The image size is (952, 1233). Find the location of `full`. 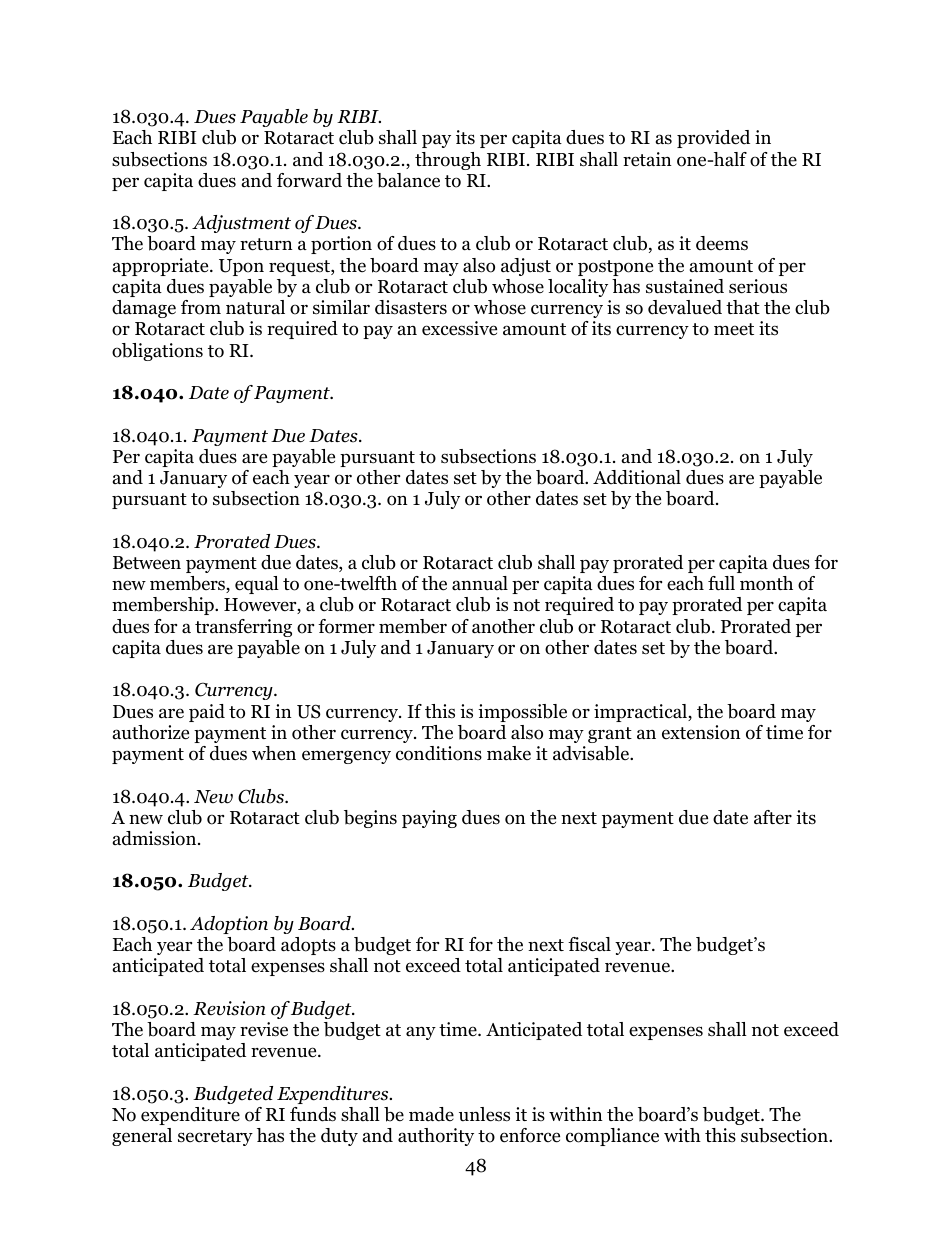

full is located at coordinates (721, 583).
